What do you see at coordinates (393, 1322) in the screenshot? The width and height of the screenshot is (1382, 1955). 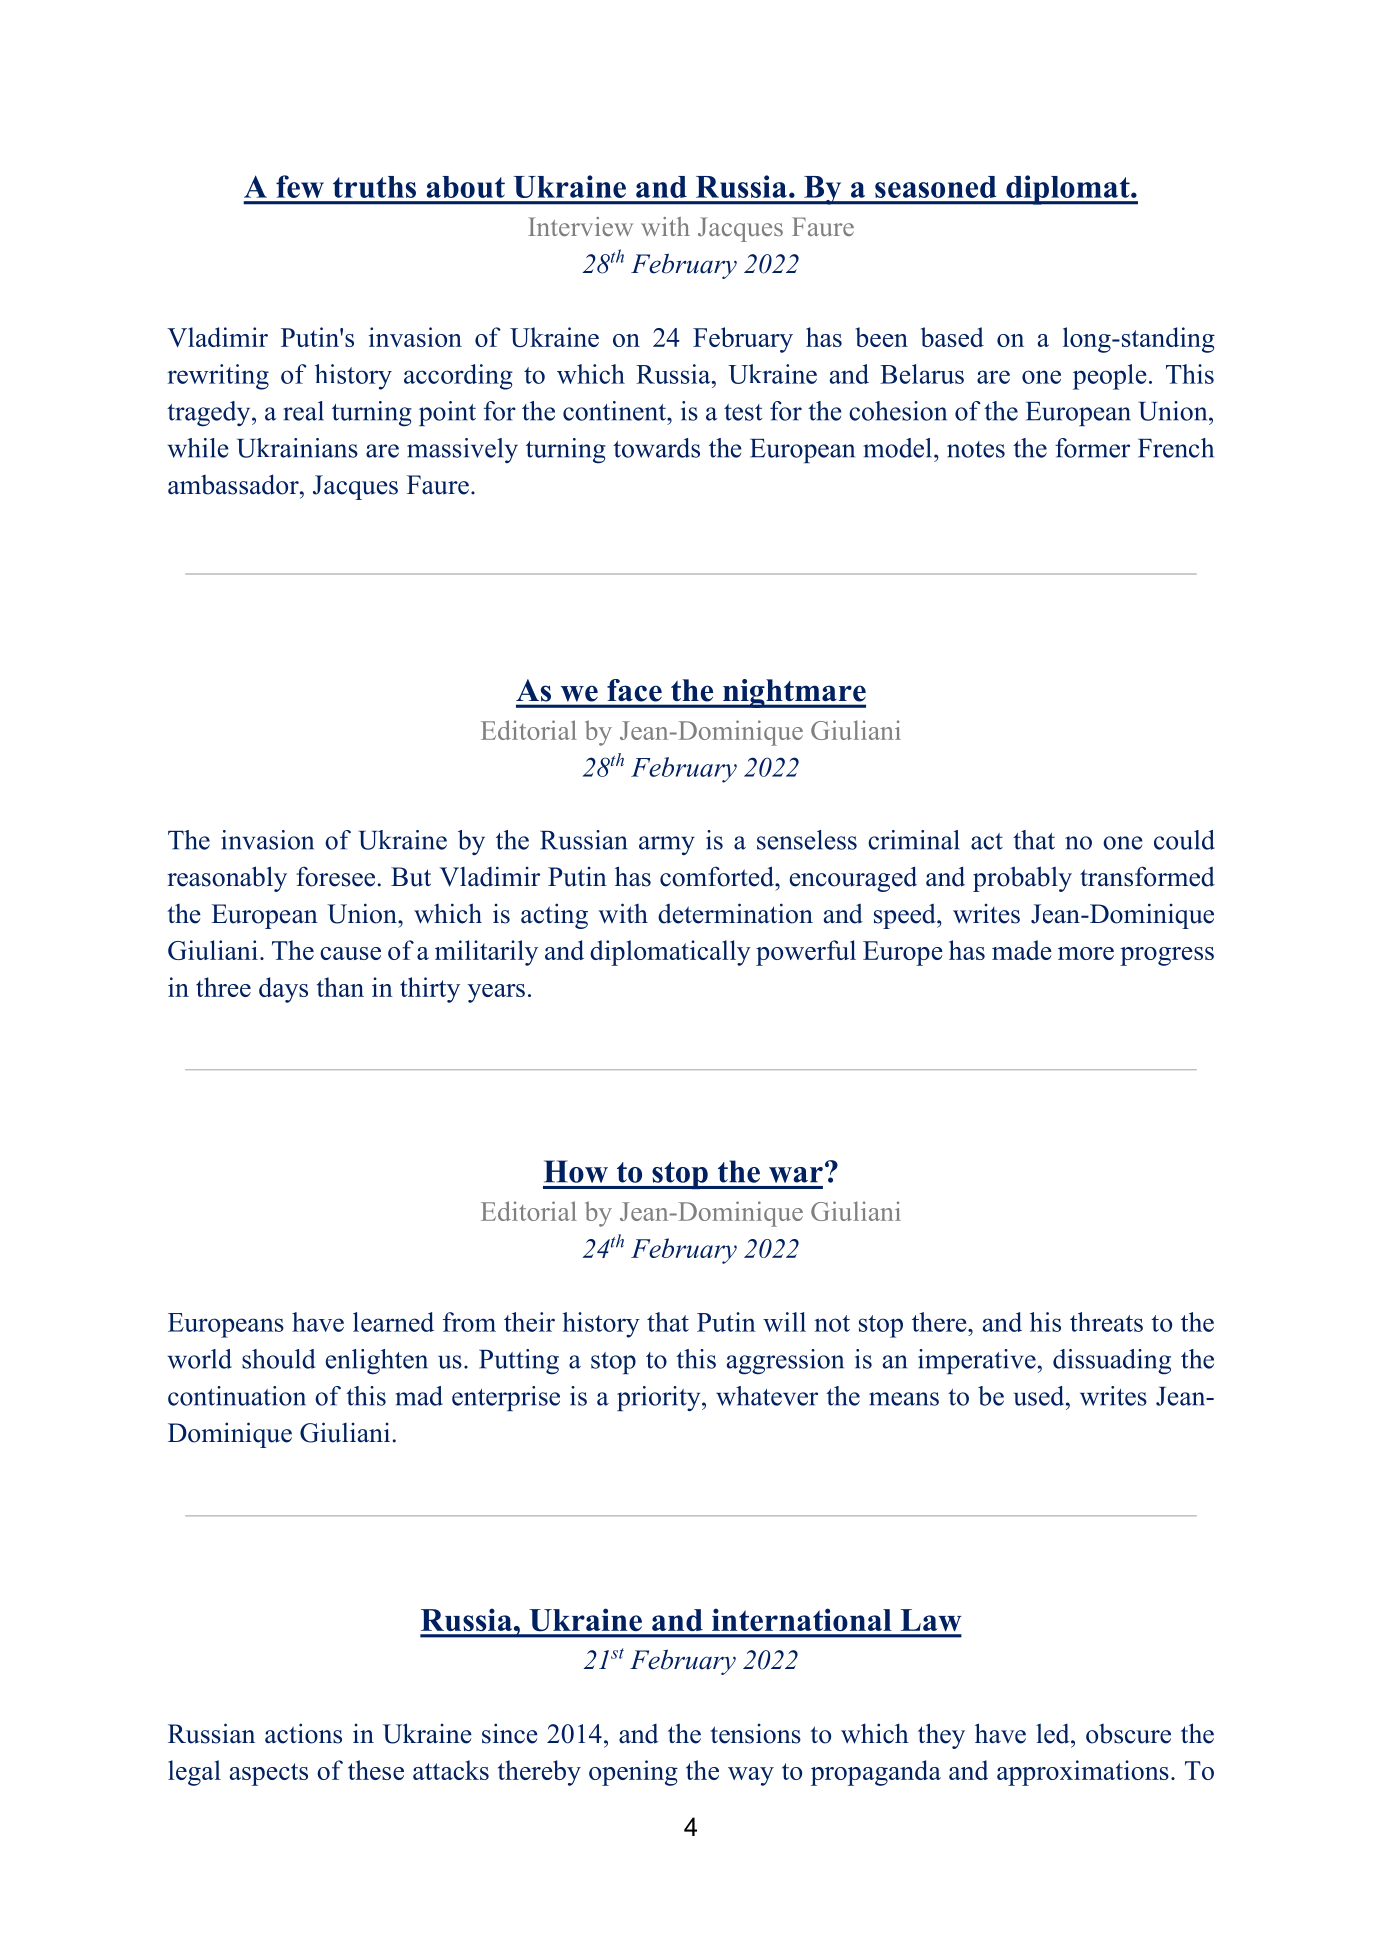 I see `learned` at bounding box center [393, 1322].
